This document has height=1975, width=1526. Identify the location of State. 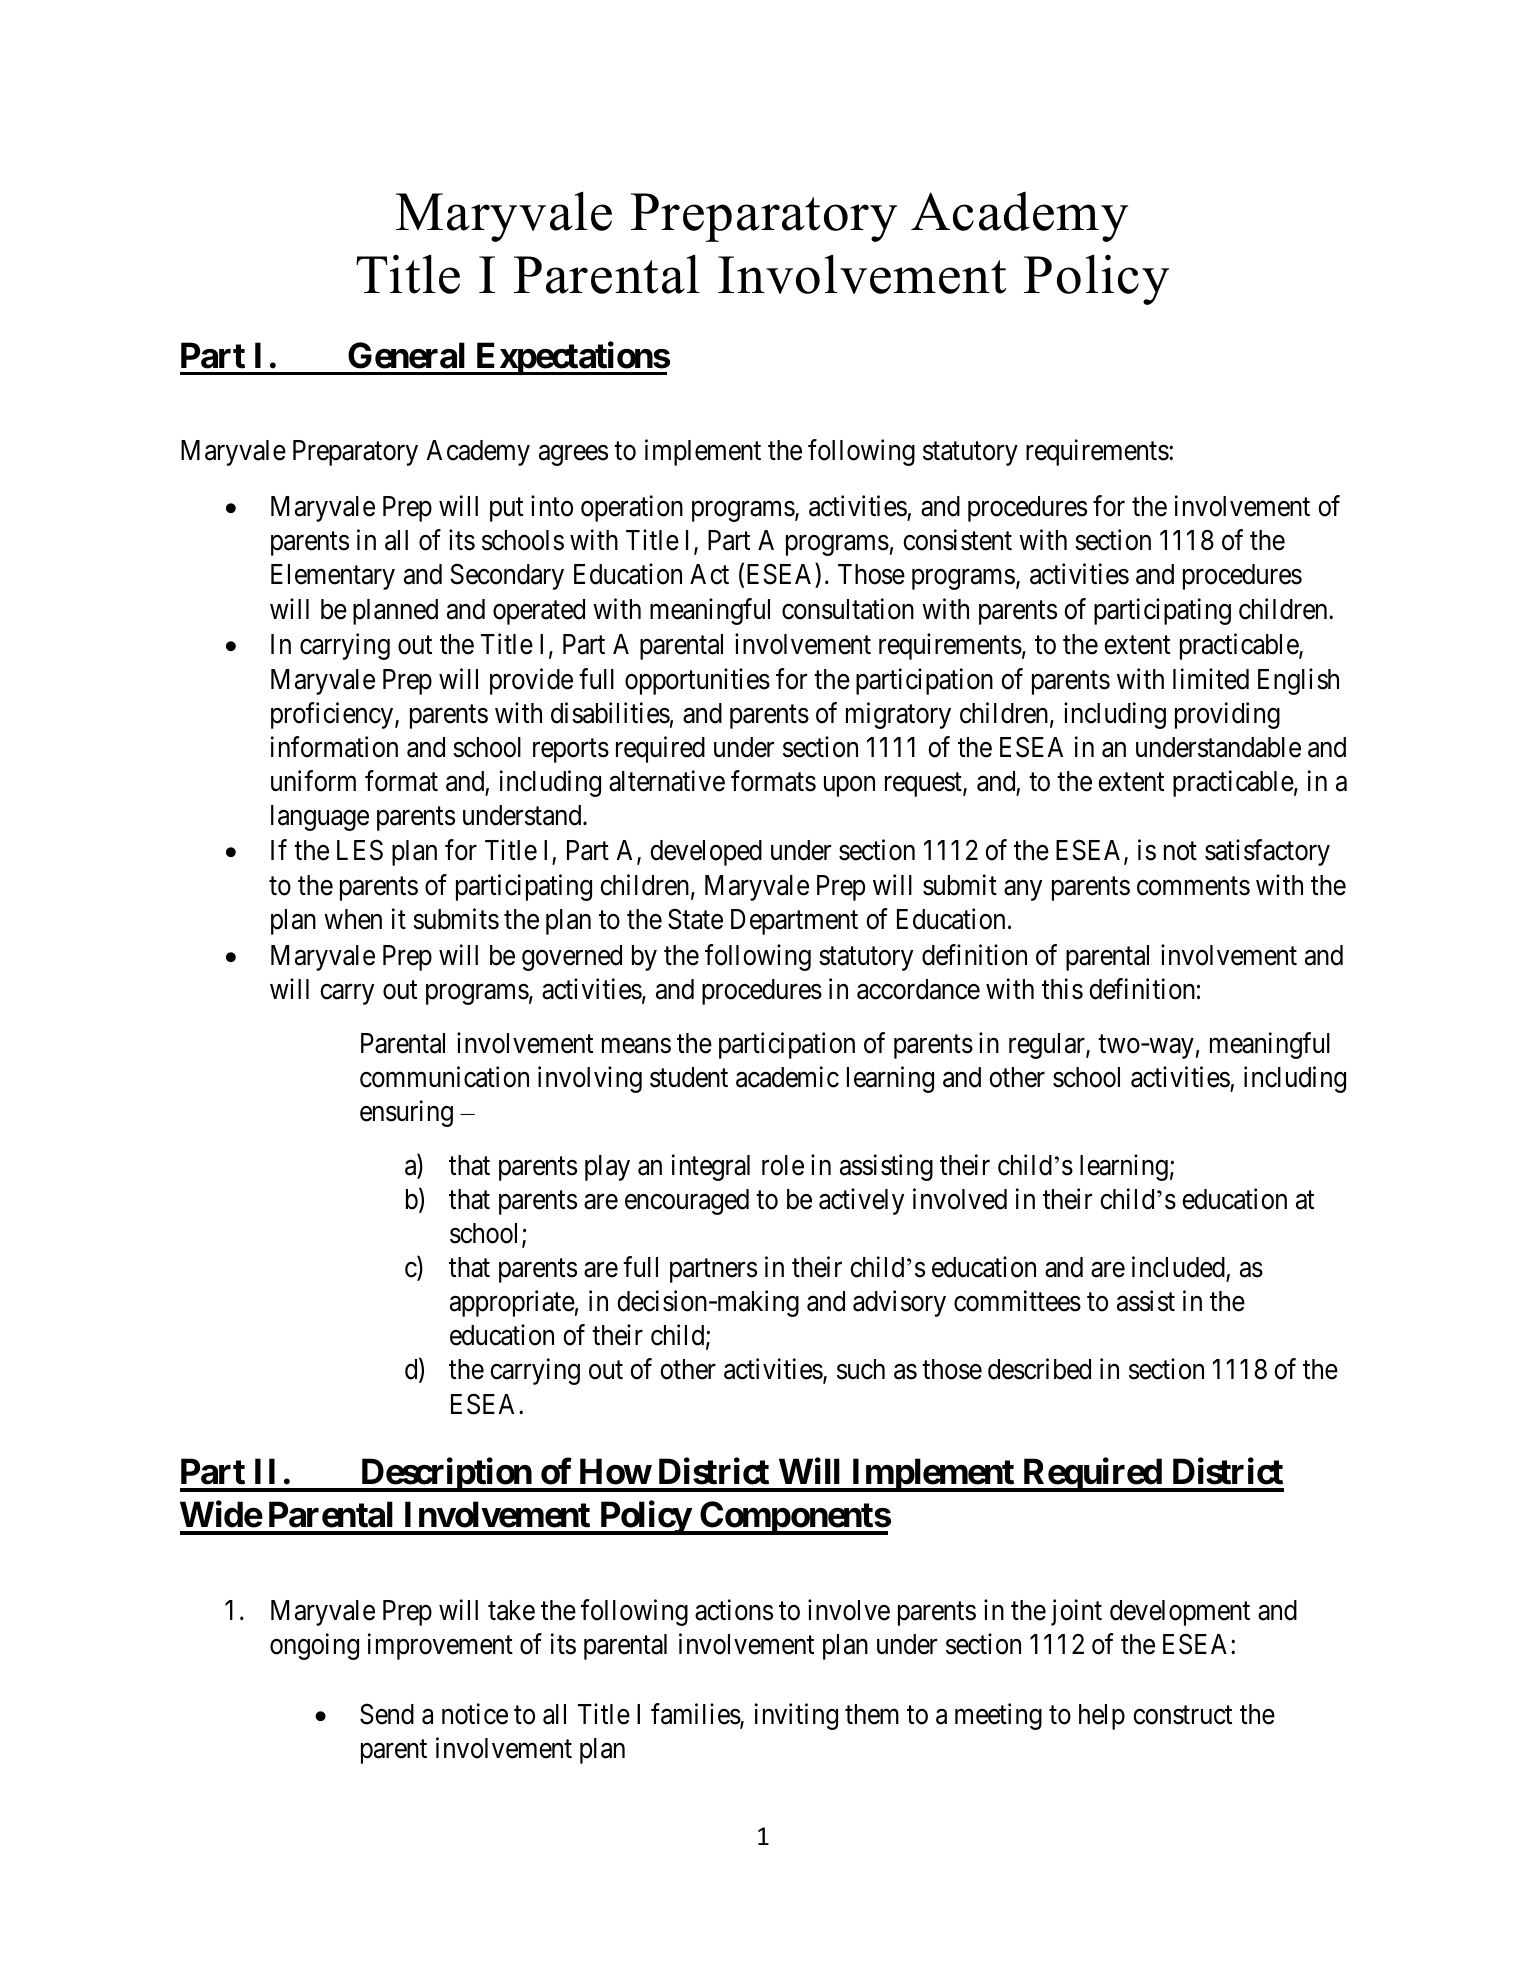
(695, 919).
